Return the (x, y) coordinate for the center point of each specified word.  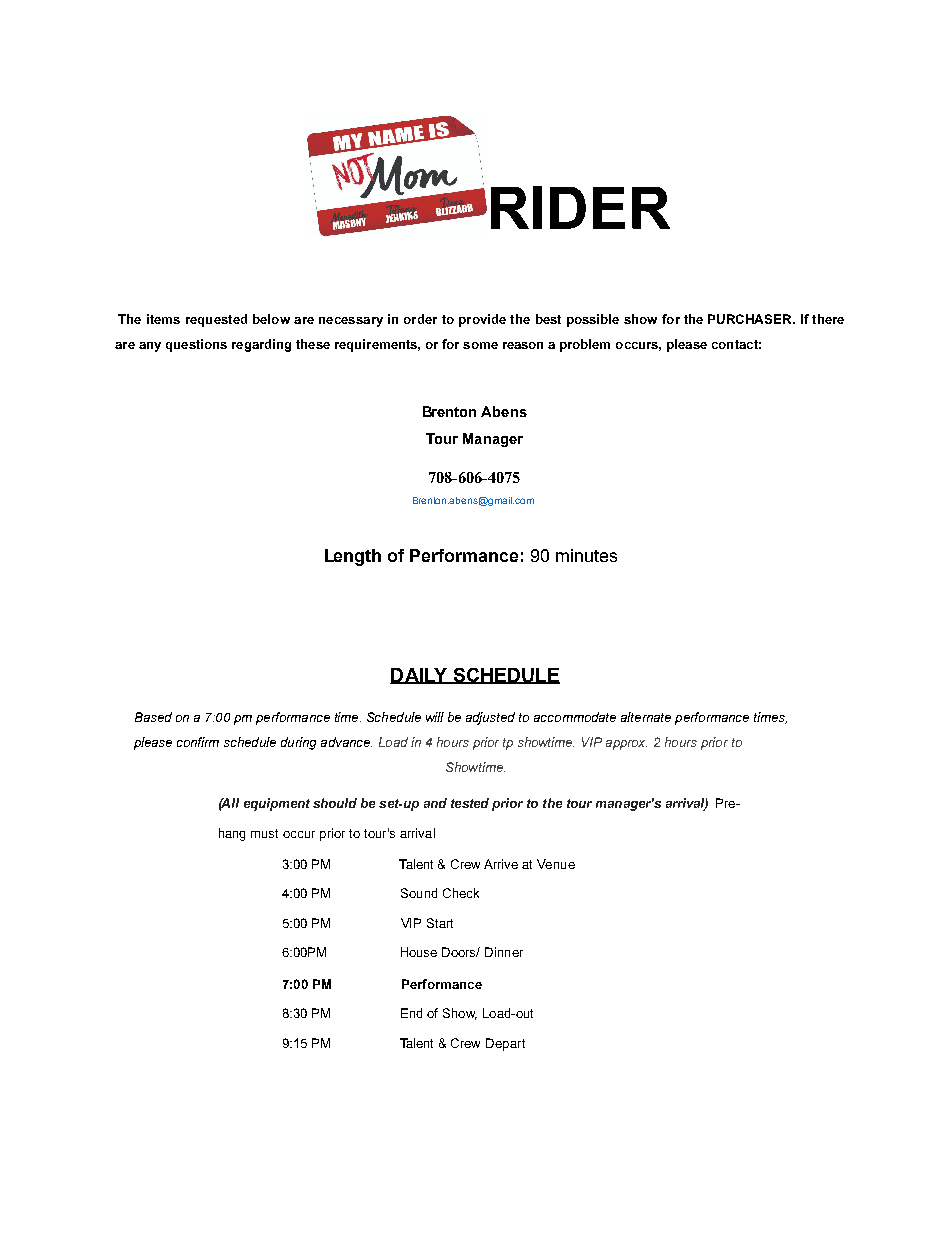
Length (353, 557)
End (411, 1013)
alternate (646, 717)
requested (216, 320)
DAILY (420, 676)
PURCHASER (751, 319)
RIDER (580, 207)
